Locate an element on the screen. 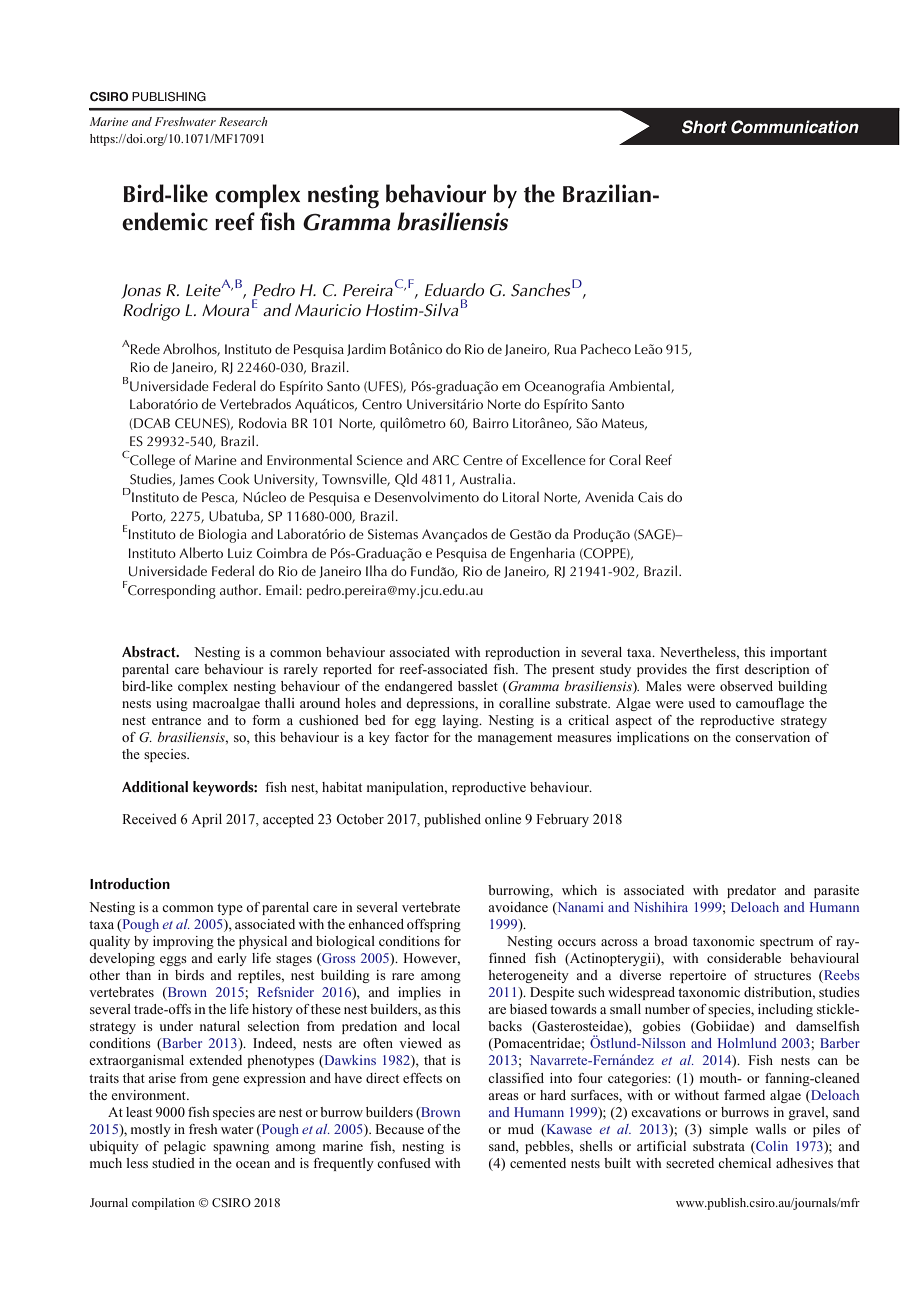 The width and height of the screenshot is (924, 1308). endangered is located at coordinates (419, 687).
